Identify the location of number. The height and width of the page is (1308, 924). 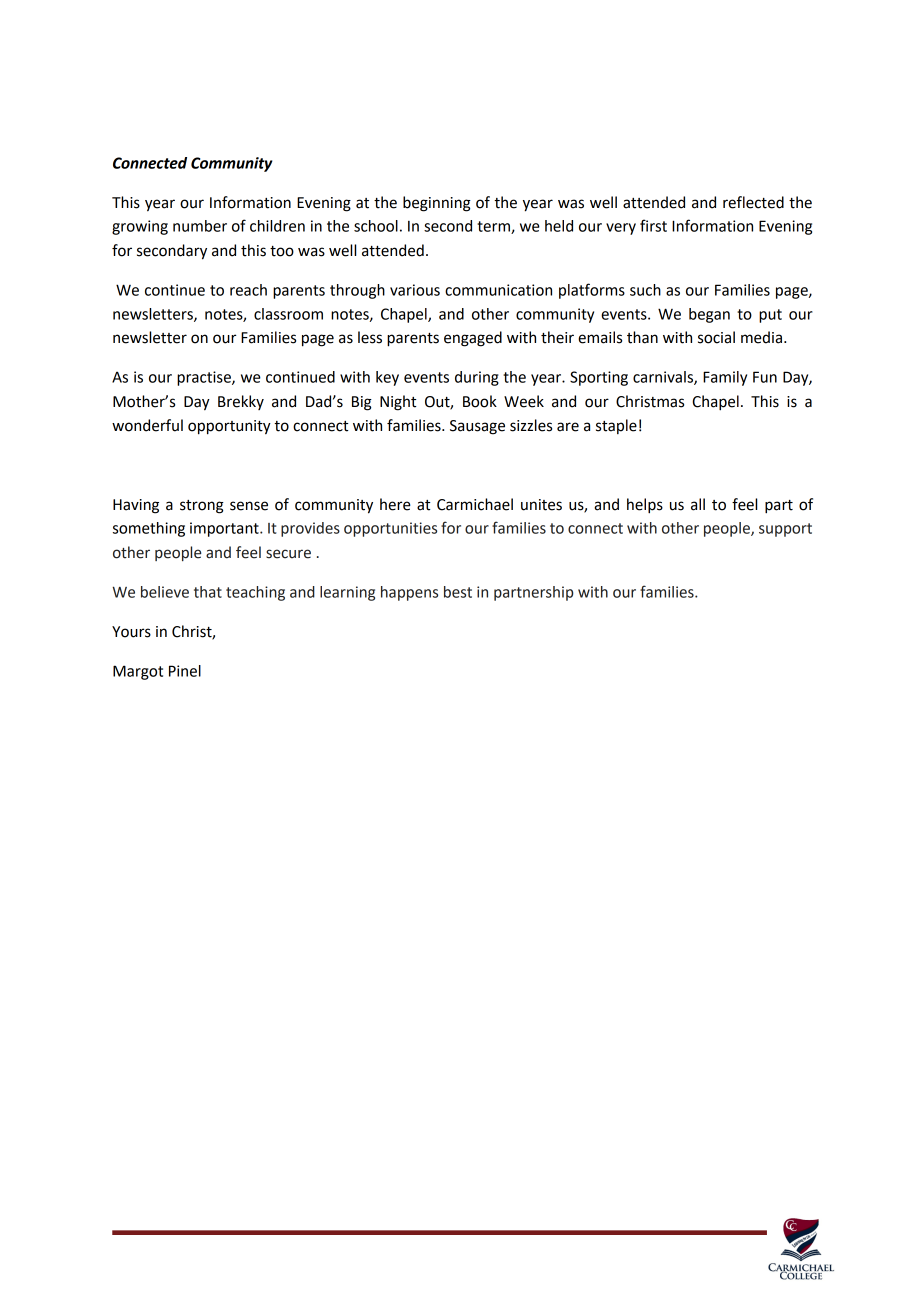
(200, 226).
